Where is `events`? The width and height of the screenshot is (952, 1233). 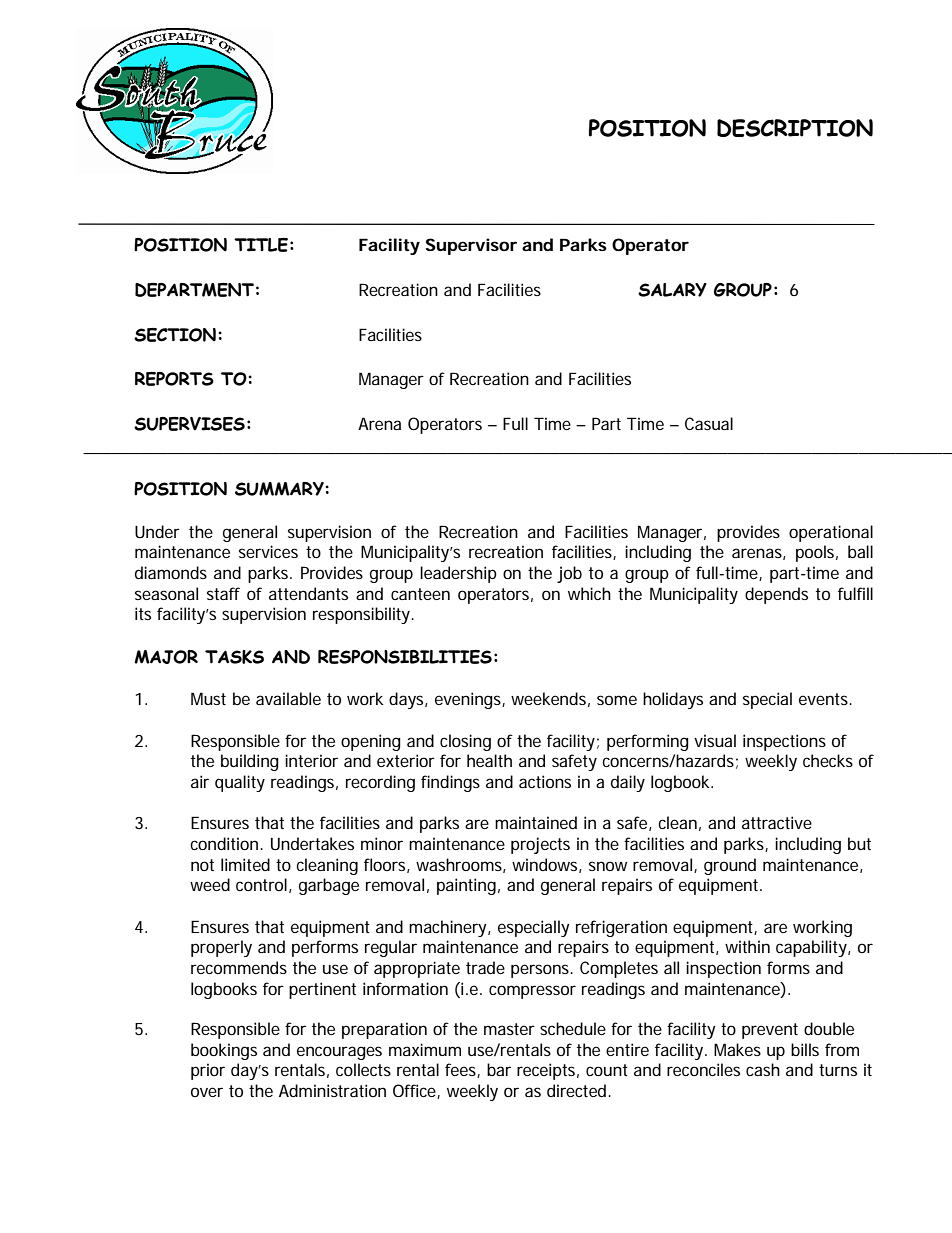
events is located at coordinates (825, 699).
